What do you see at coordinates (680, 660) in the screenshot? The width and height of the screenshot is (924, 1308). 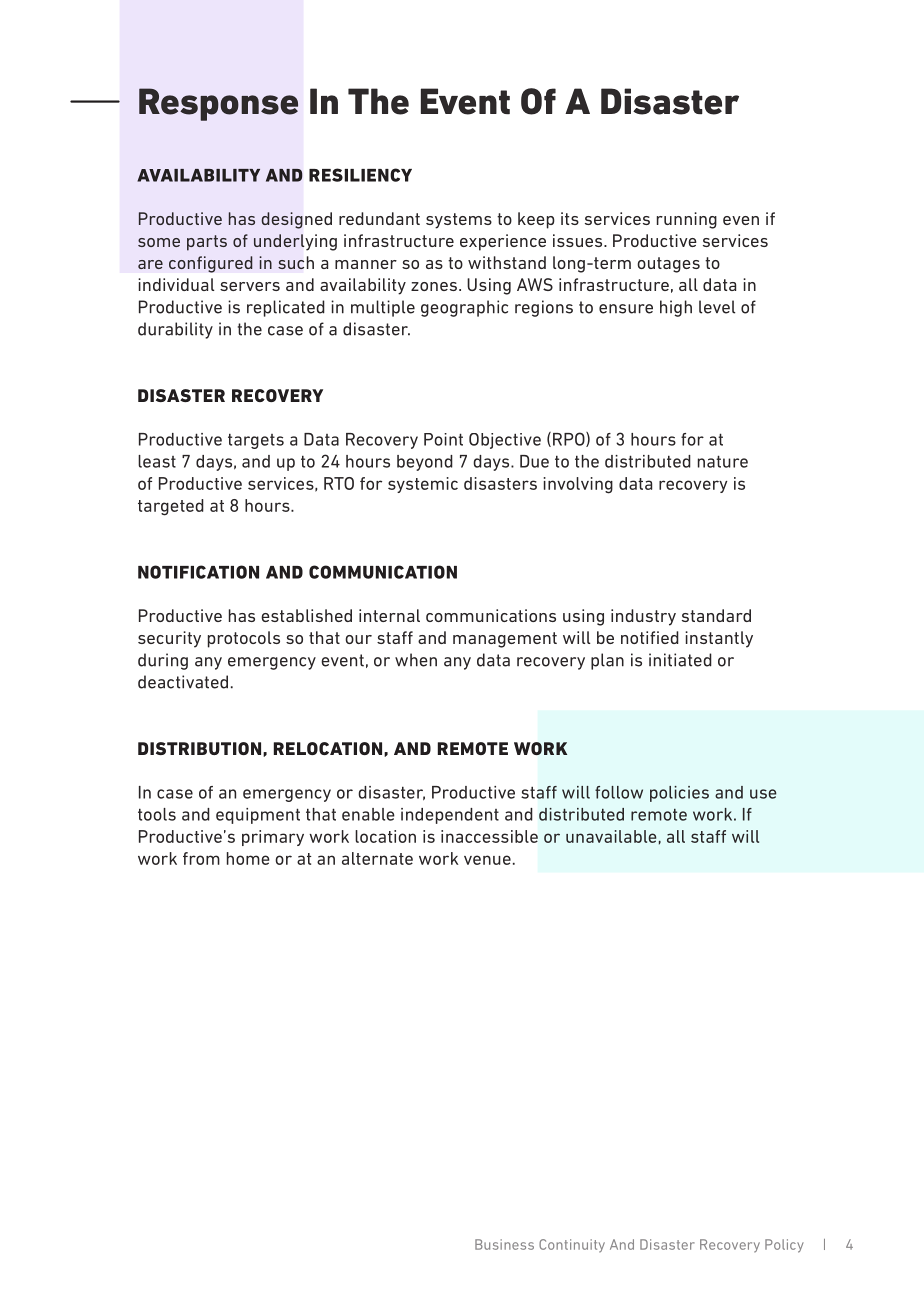 I see `initiated` at bounding box center [680, 660].
